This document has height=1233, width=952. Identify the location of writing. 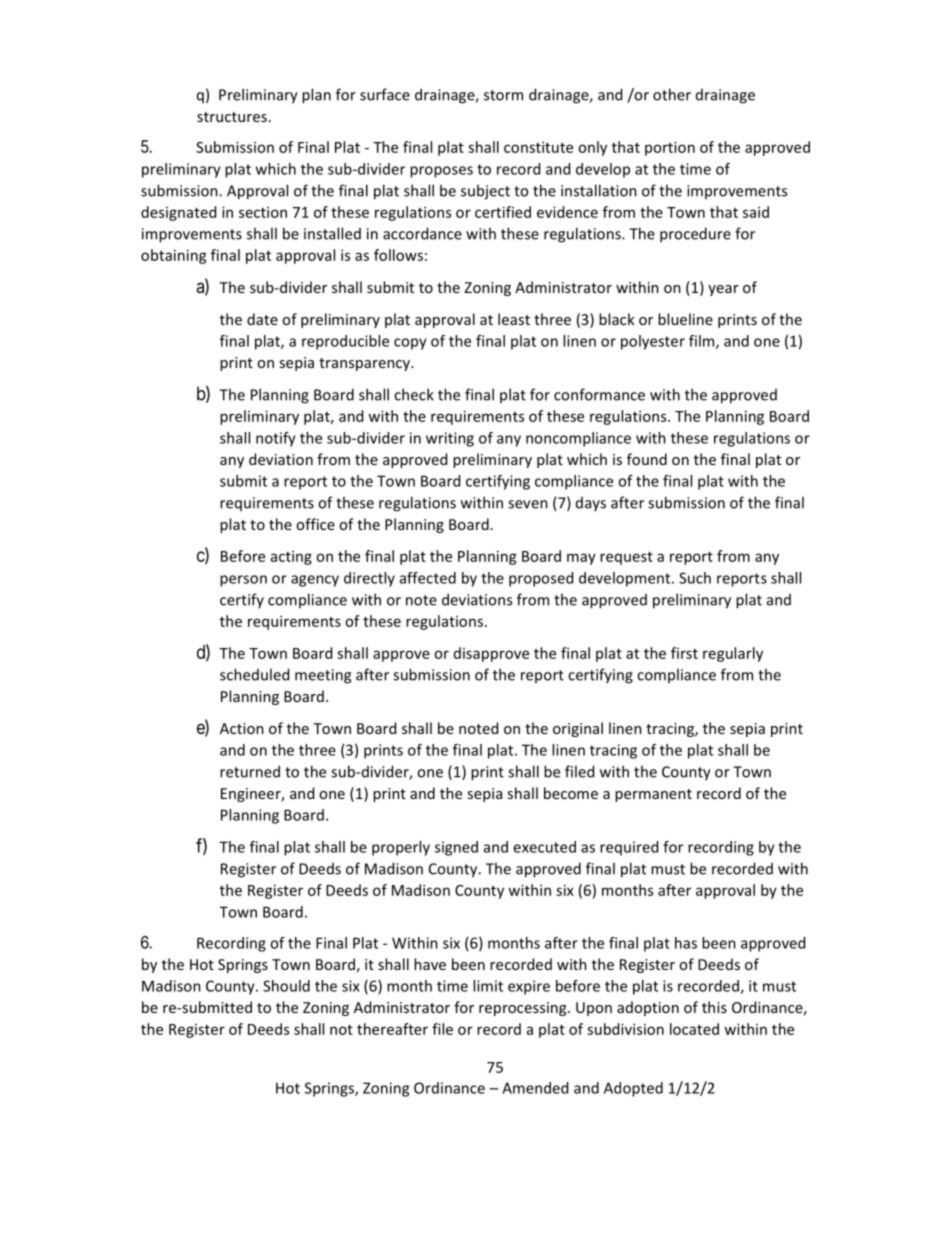
(450, 439).
